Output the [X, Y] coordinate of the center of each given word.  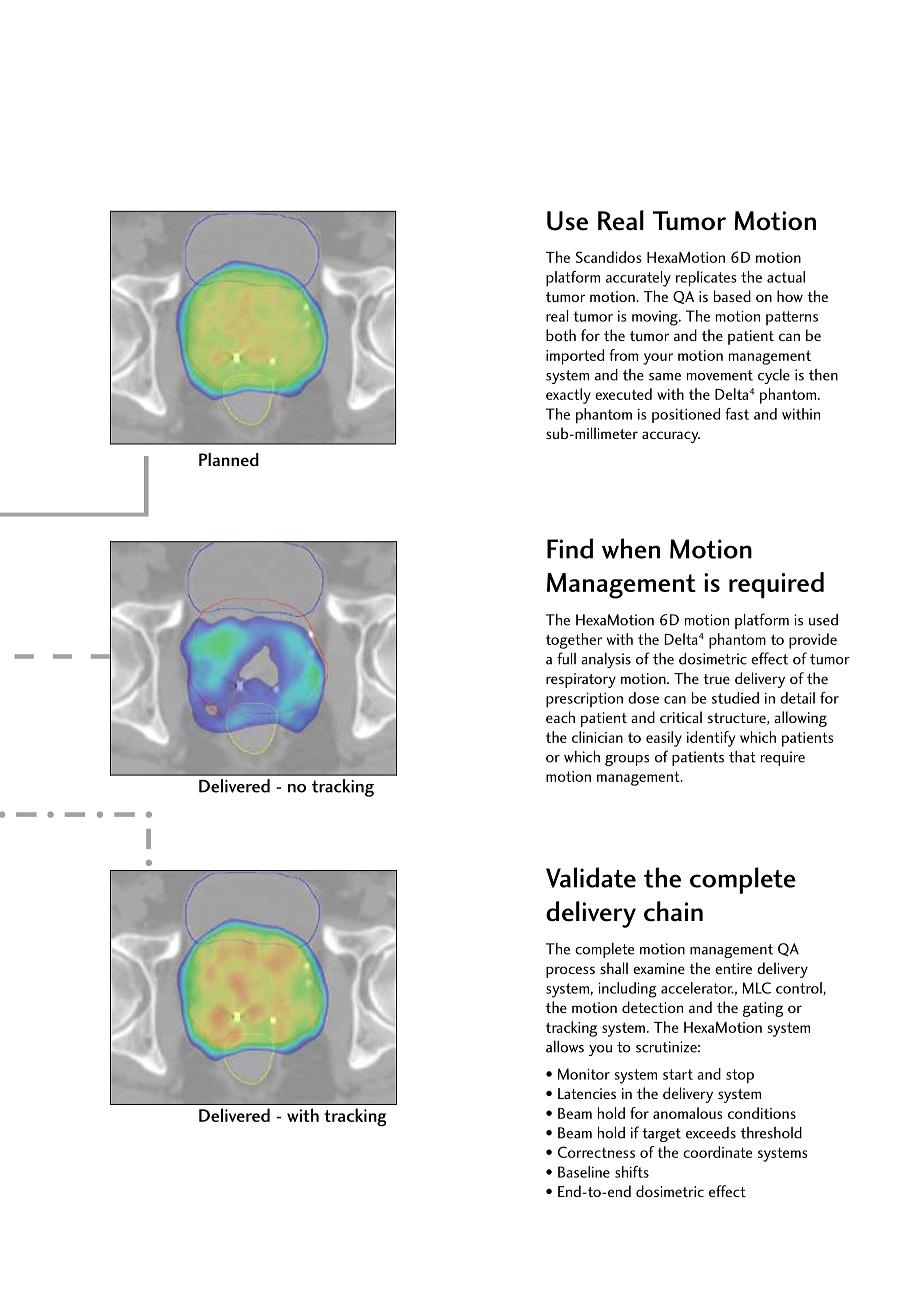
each [560, 717]
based [732, 296]
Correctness [596, 1152]
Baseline [584, 1172]
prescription [584, 700]
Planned [229, 459]
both [561, 335]
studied [735, 698]
